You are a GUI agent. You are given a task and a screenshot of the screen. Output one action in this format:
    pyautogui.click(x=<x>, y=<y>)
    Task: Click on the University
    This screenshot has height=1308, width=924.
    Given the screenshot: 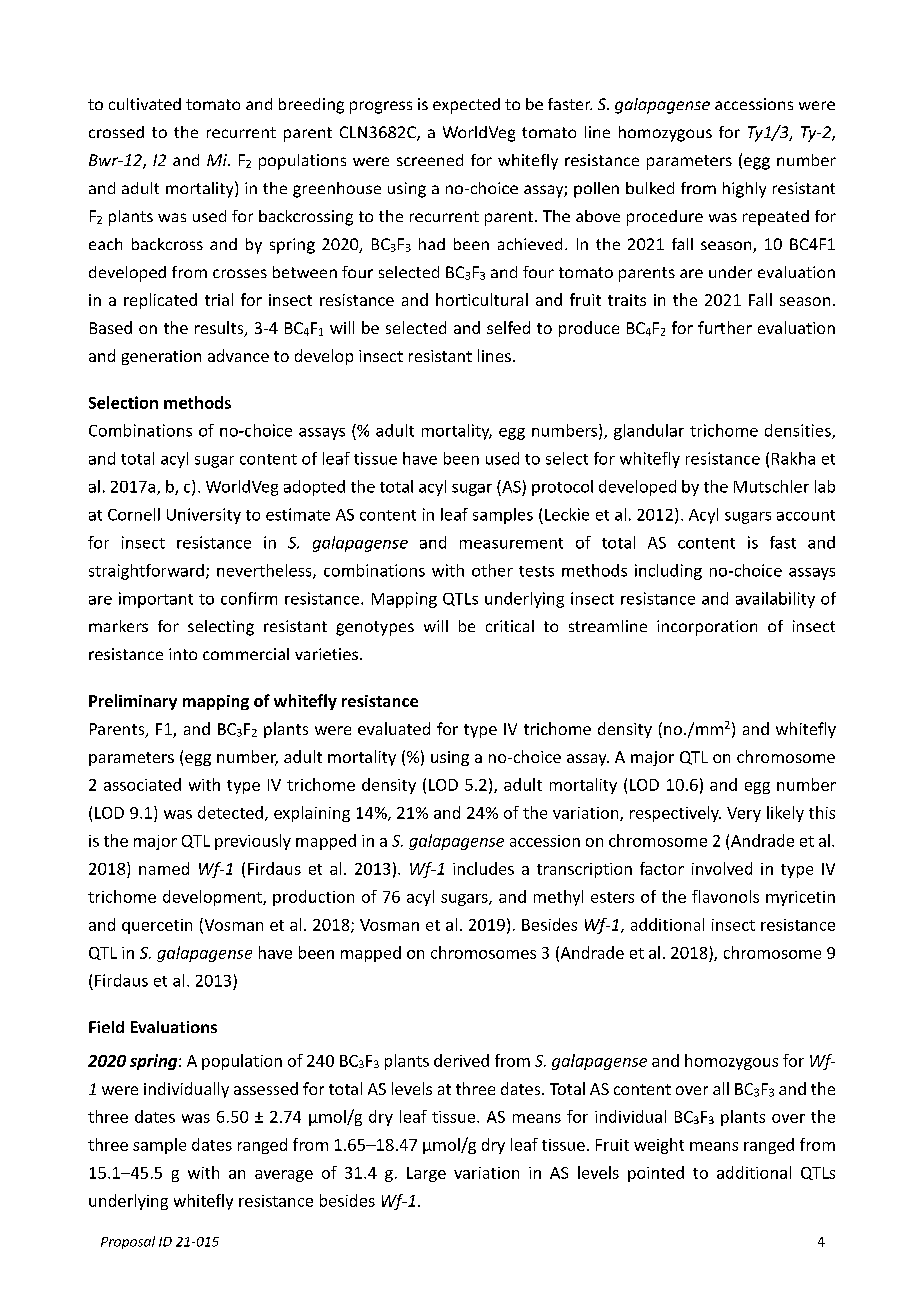 What is the action you would take?
    pyautogui.click(x=204, y=516)
